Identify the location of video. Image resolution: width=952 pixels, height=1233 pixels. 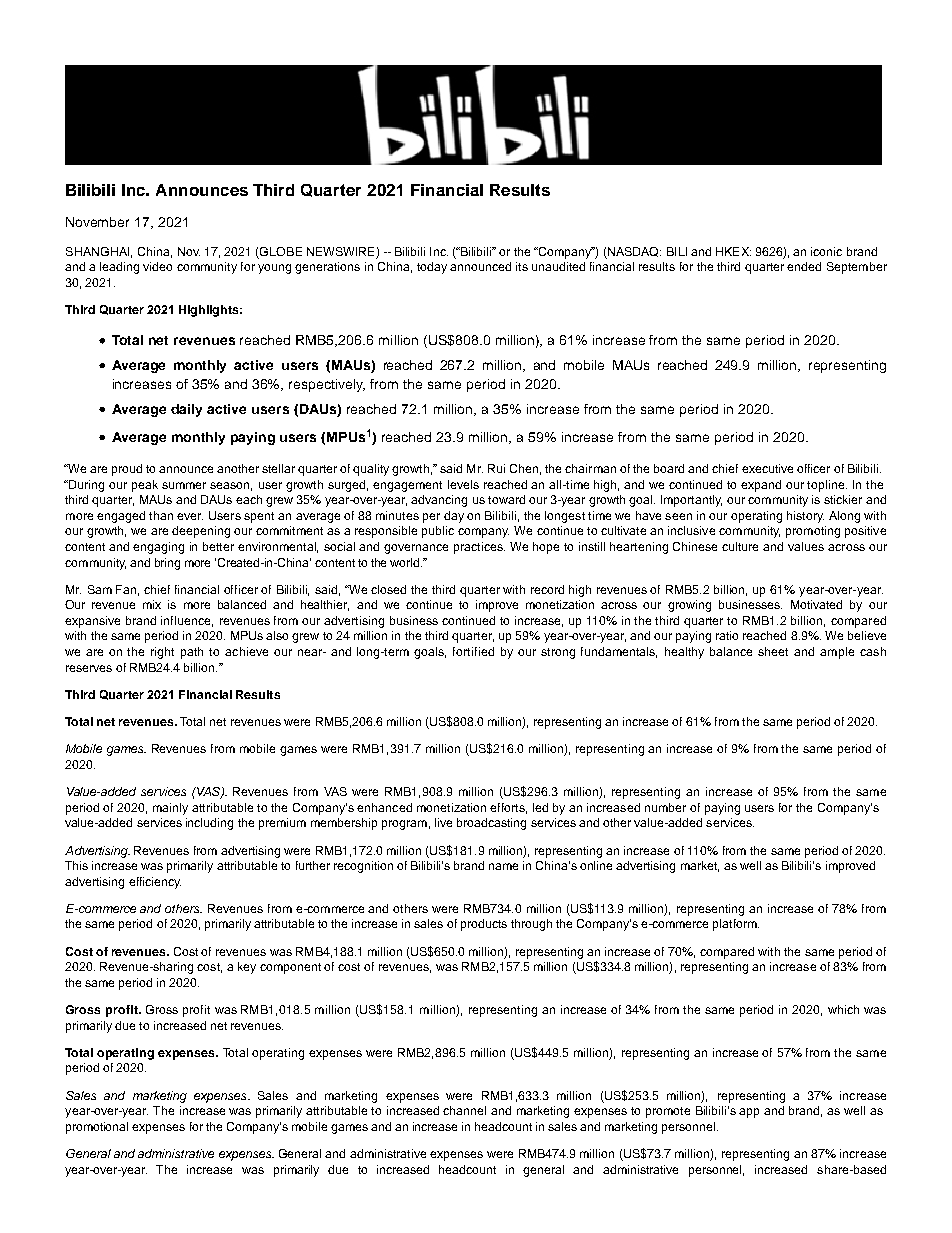
(157, 266).
